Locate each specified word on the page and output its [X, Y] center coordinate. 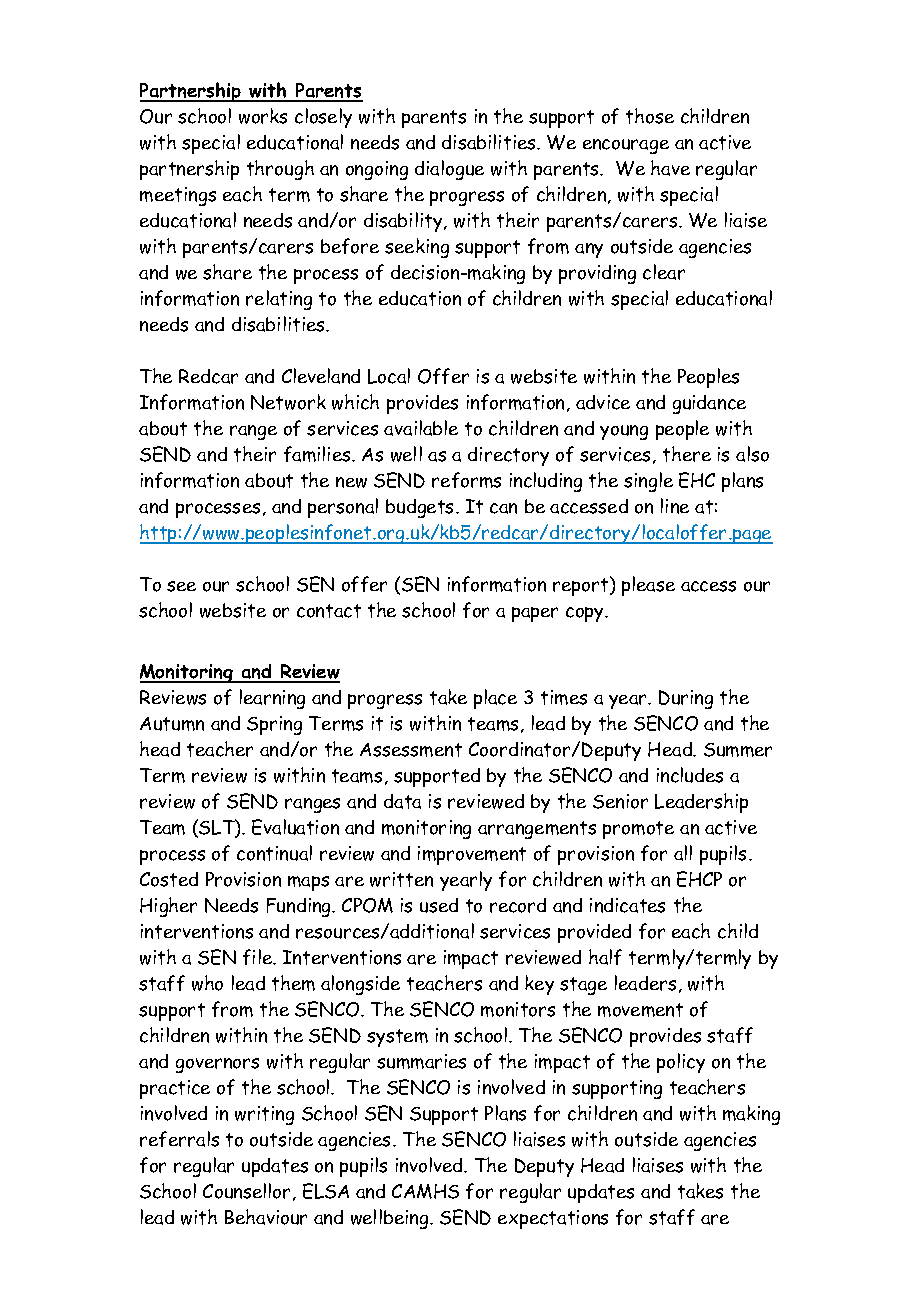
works [263, 116]
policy [681, 1063]
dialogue [449, 170]
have [670, 168]
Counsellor [248, 1192]
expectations [553, 1219]
